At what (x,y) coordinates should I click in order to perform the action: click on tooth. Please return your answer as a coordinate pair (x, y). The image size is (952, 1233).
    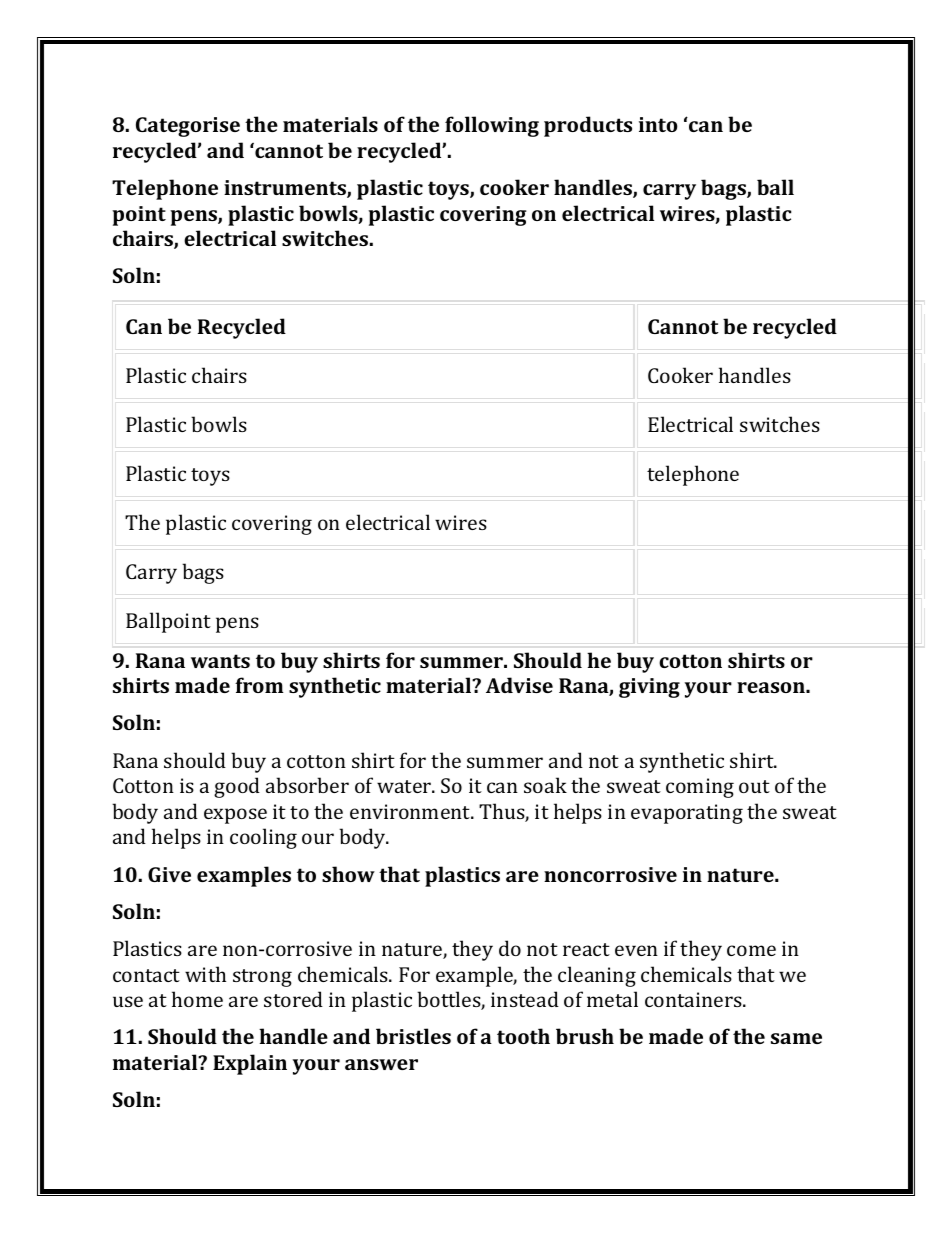
    Looking at the image, I should click on (523, 1036).
